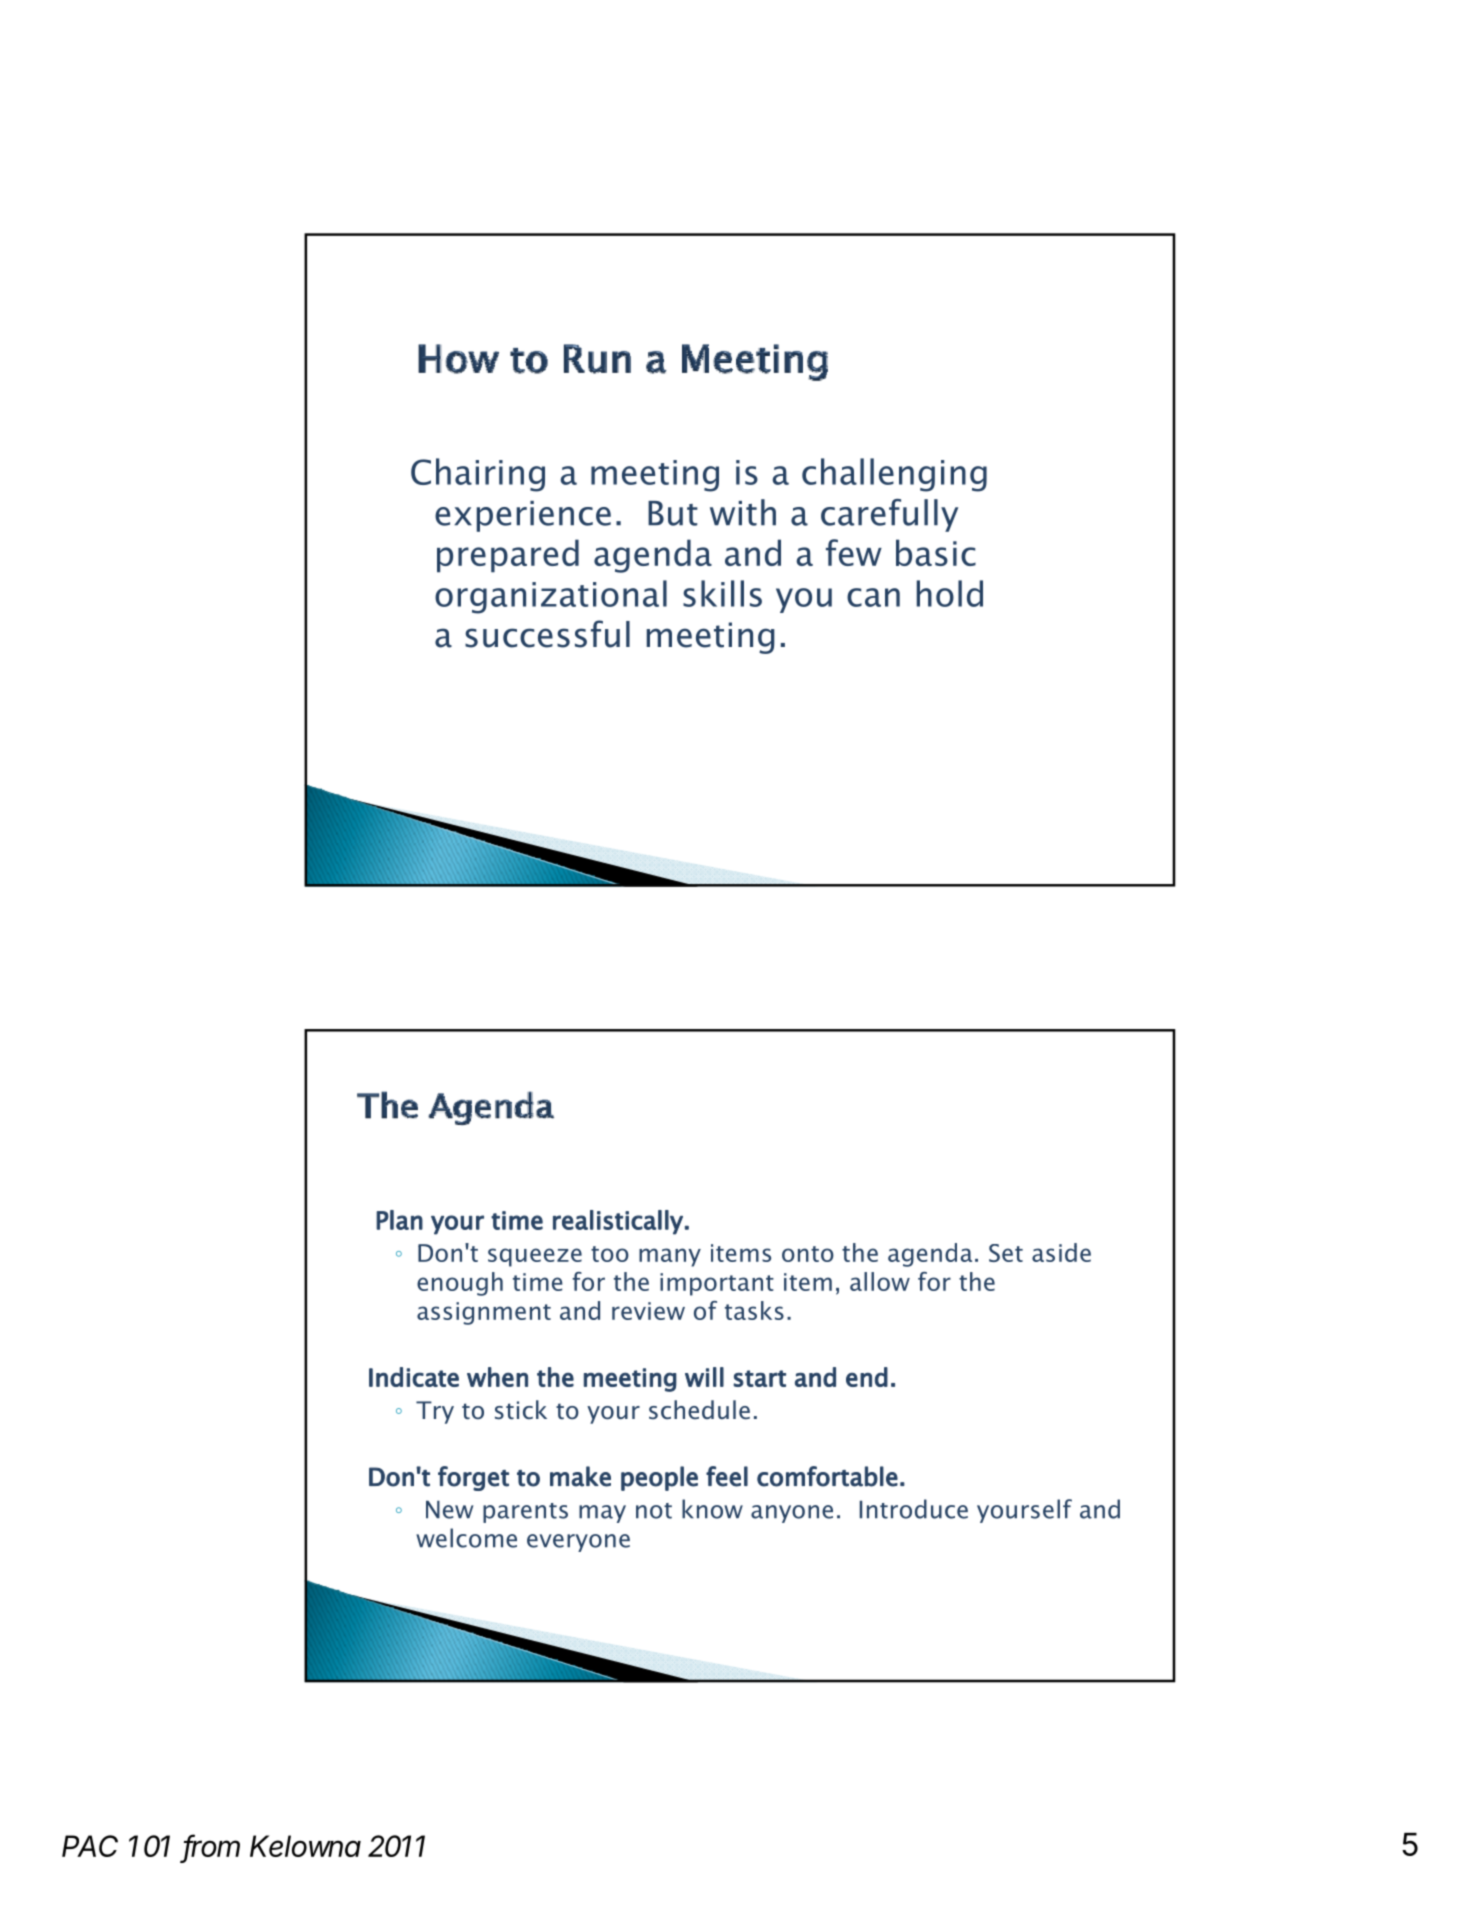 The height and width of the image is (1916, 1480). Describe the element at coordinates (399, 1220) in the image. I see `Plan` at that location.
